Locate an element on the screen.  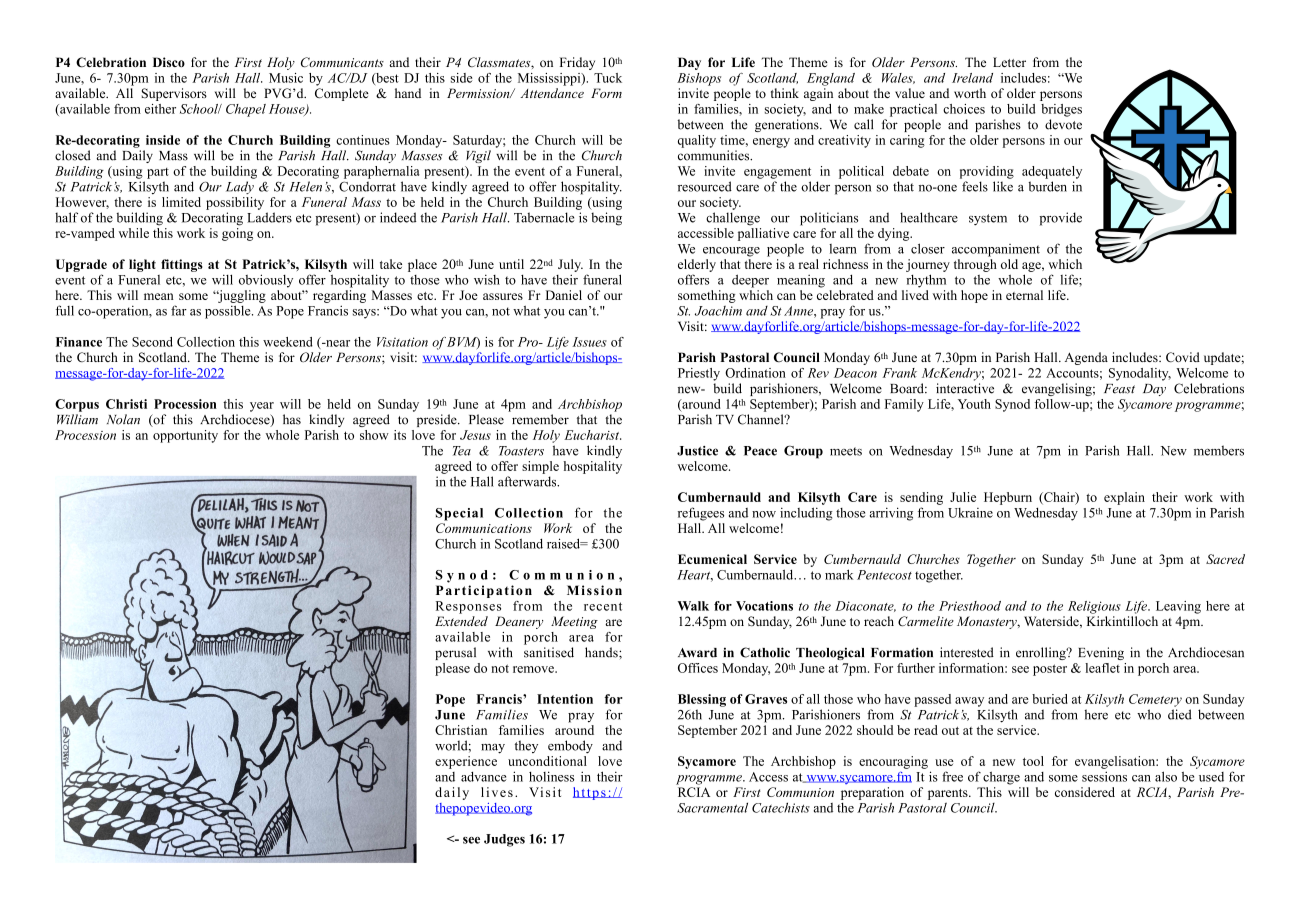
perusal is located at coordinates (455, 653).
